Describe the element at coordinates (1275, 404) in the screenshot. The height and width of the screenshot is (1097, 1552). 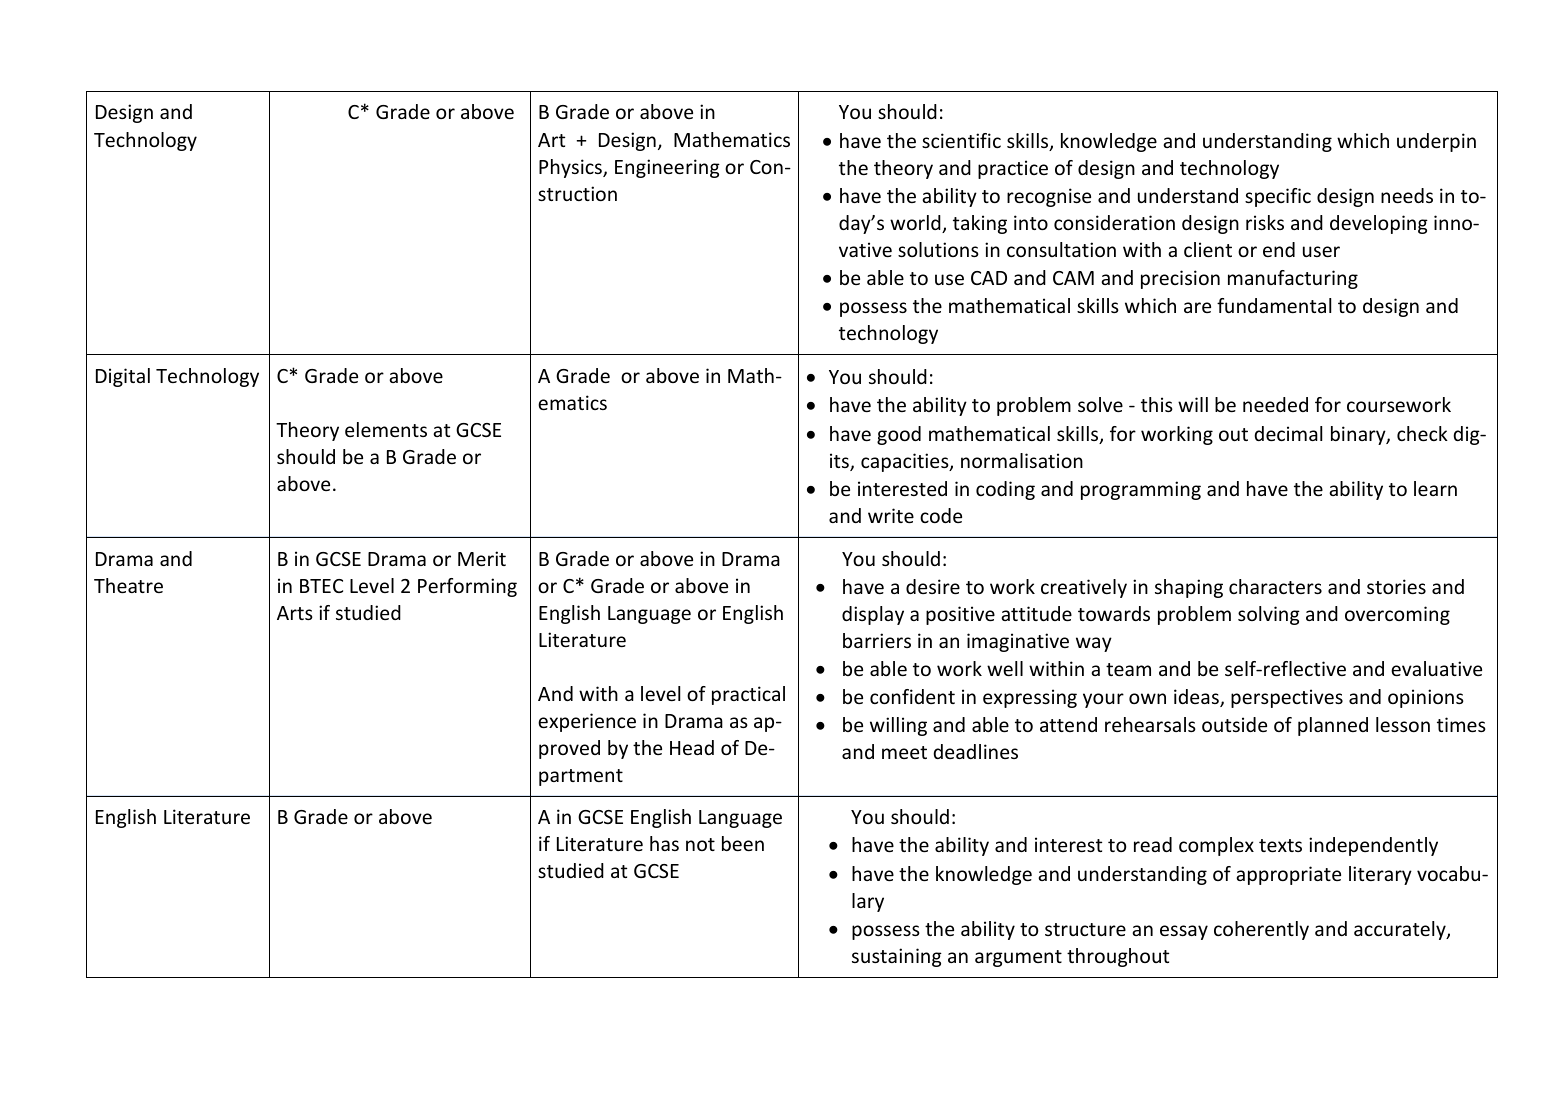
I see `needed` at that location.
